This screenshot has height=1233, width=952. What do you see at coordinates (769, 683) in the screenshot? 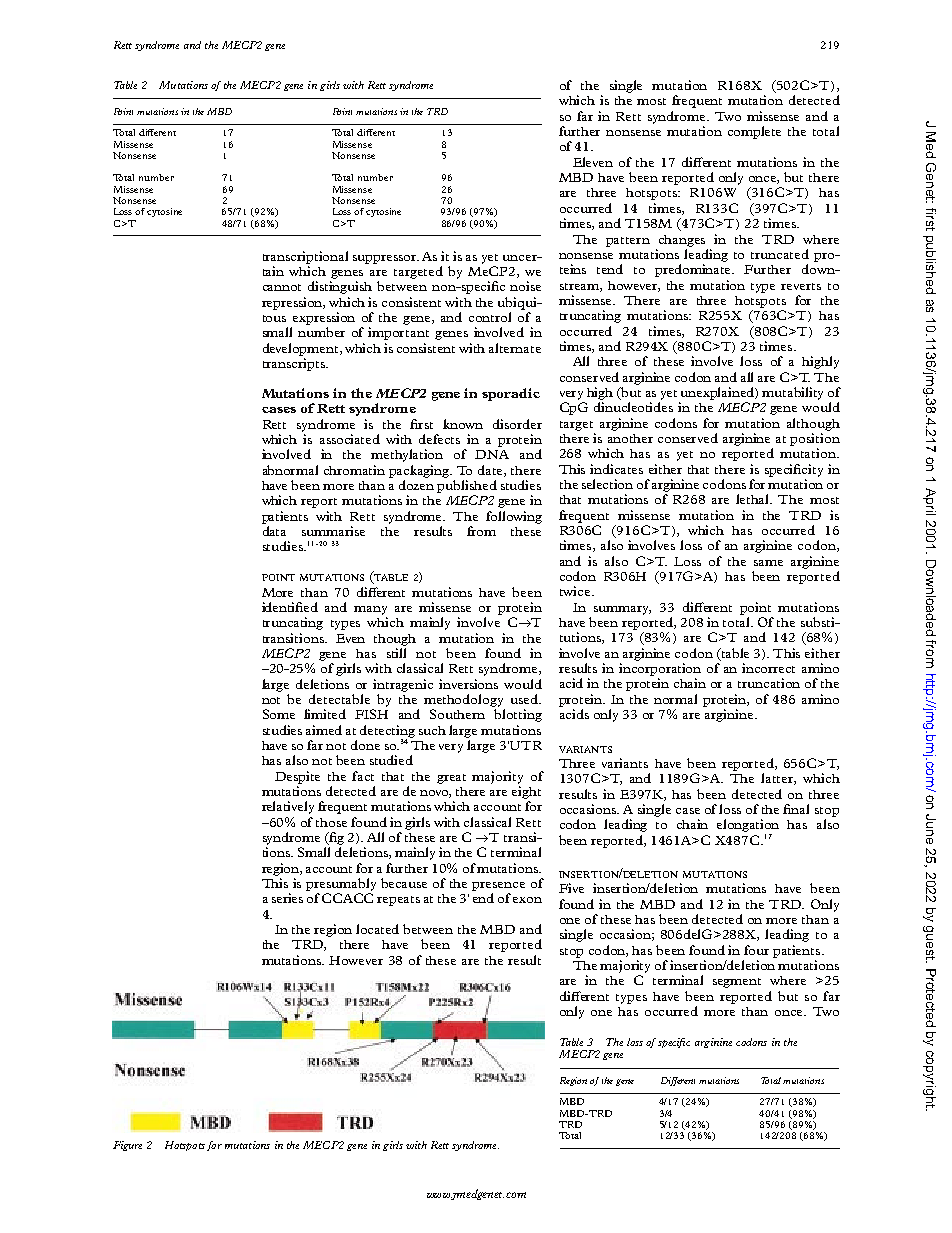
I see `truncation` at bounding box center [769, 683].
